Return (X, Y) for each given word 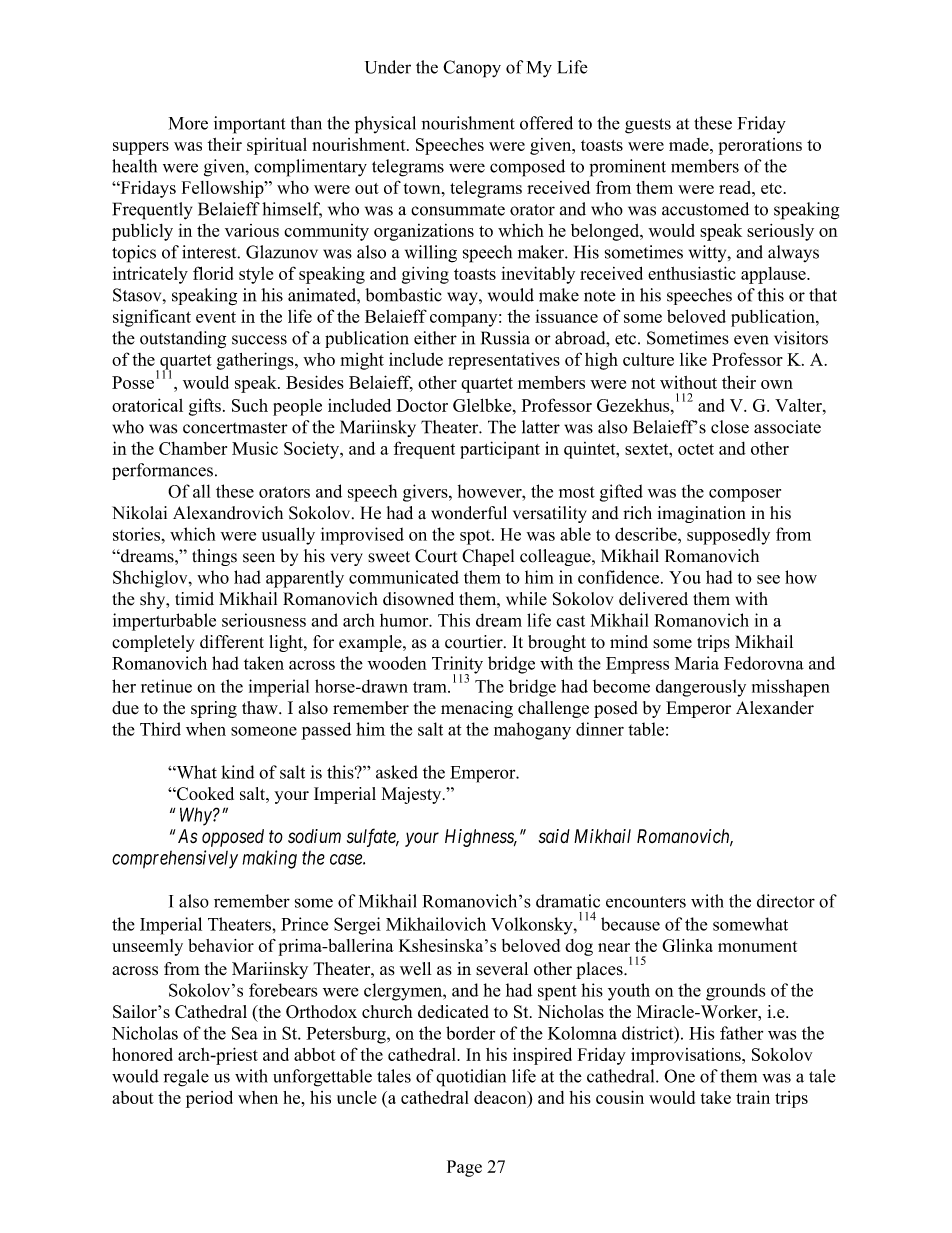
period (209, 1099)
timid (194, 599)
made (690, 144)
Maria (697, 663)
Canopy (472, 69)
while (526, 599)
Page (464, 1168)
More (188, 123)
